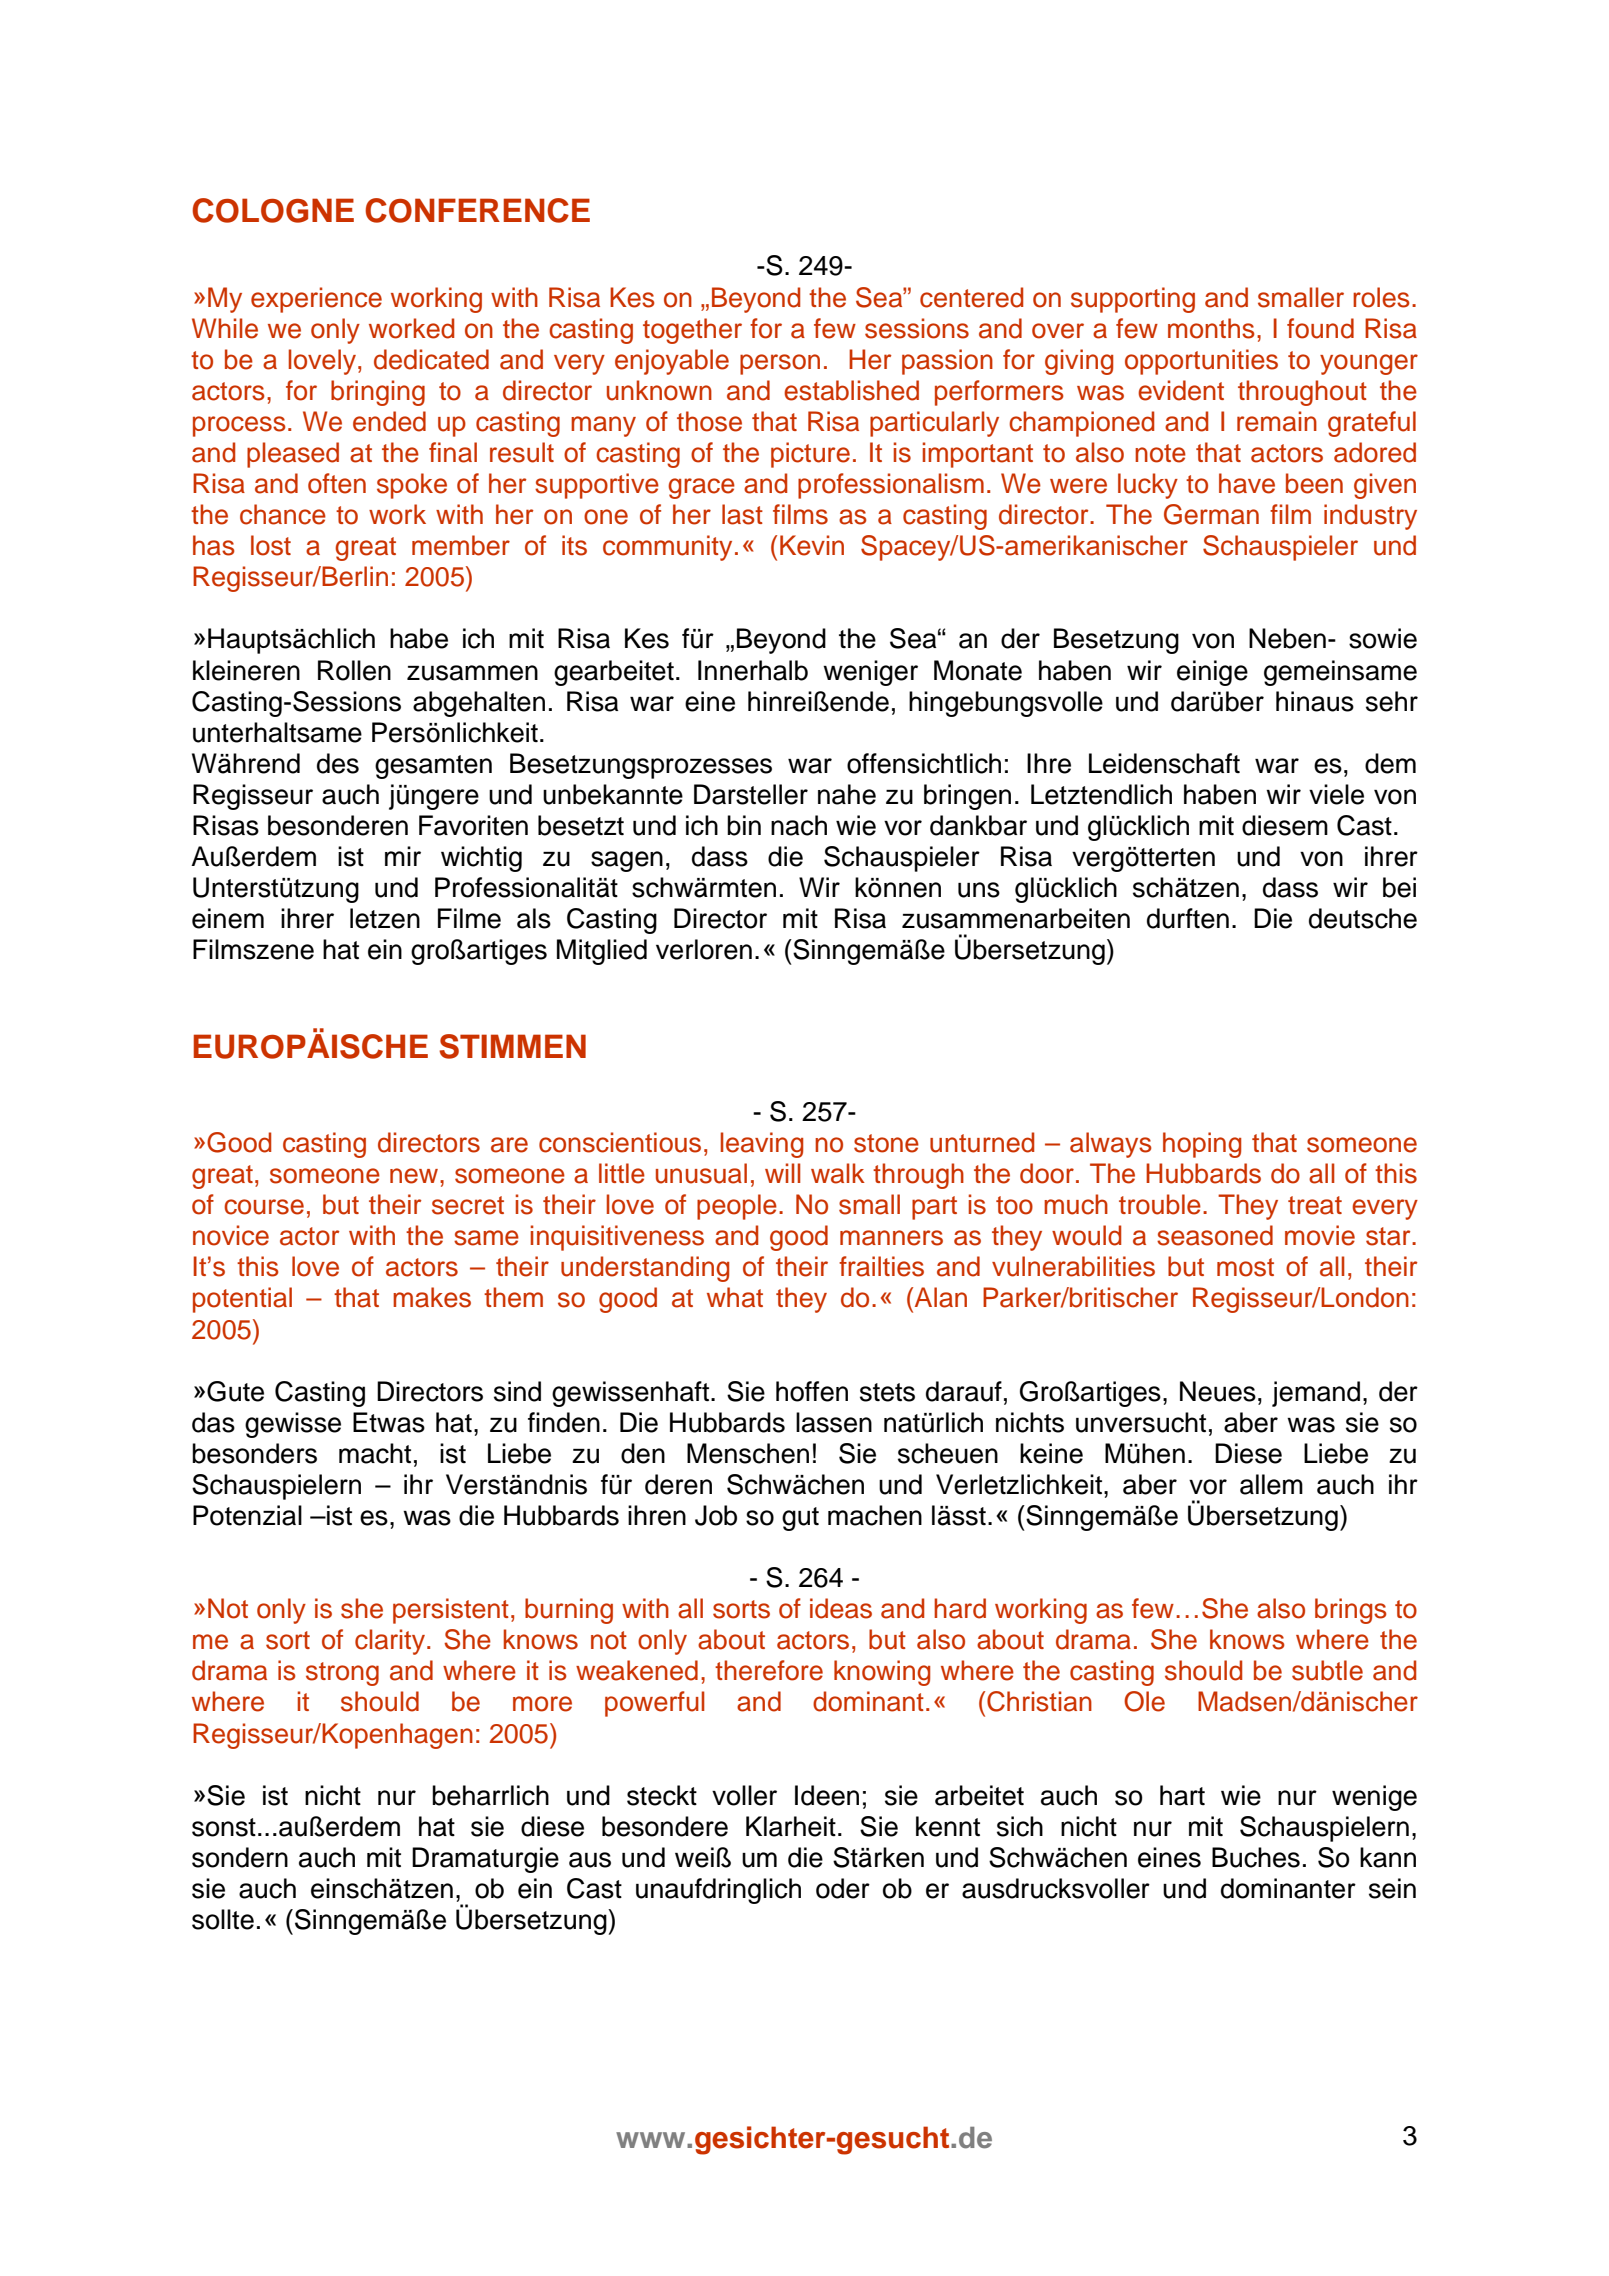 The width and height of the page is (1609, 2276). I want to click on sehr, so click(1392, 701).
